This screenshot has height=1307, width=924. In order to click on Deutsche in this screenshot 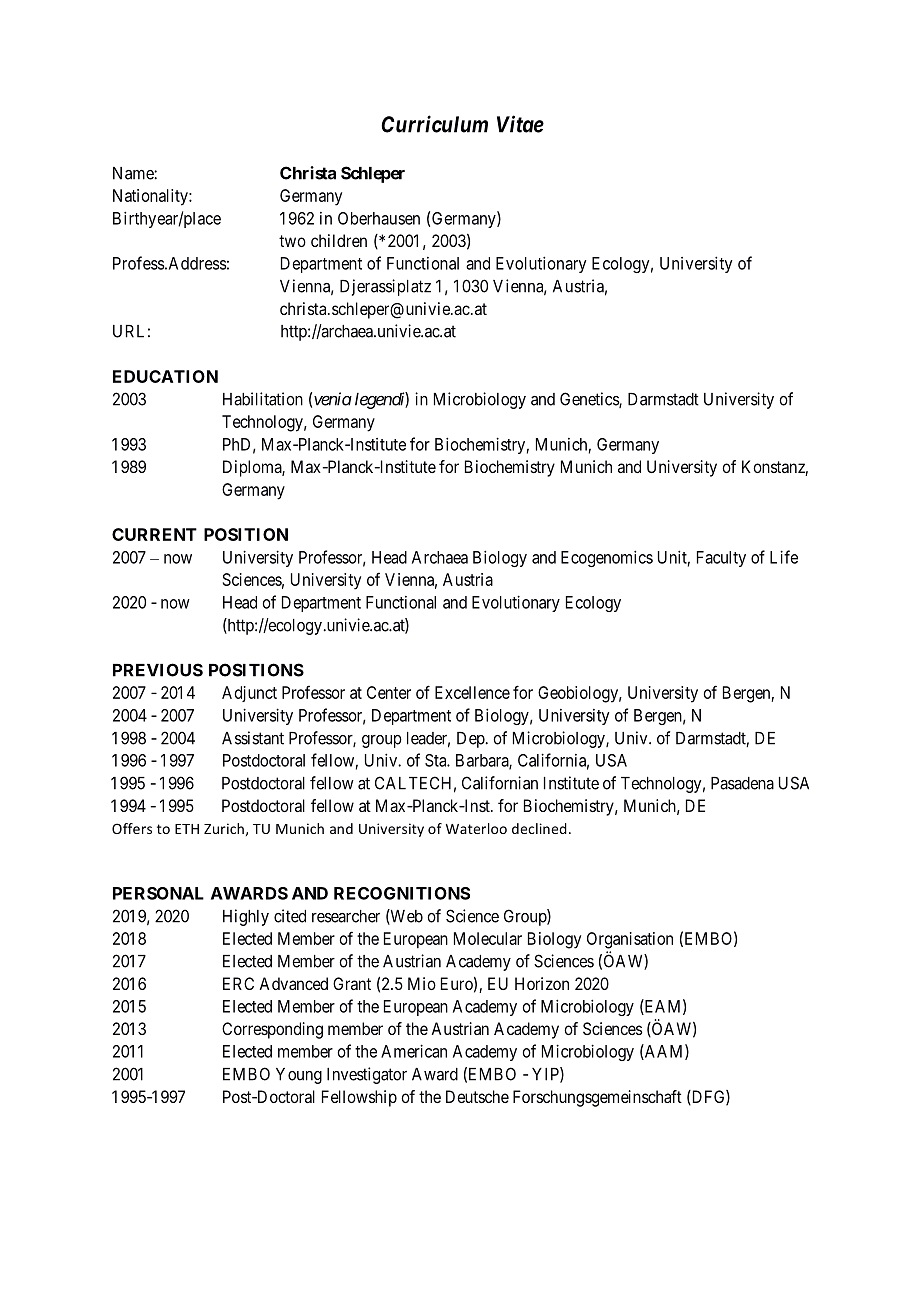, I will do `click(477, 1096)`.
